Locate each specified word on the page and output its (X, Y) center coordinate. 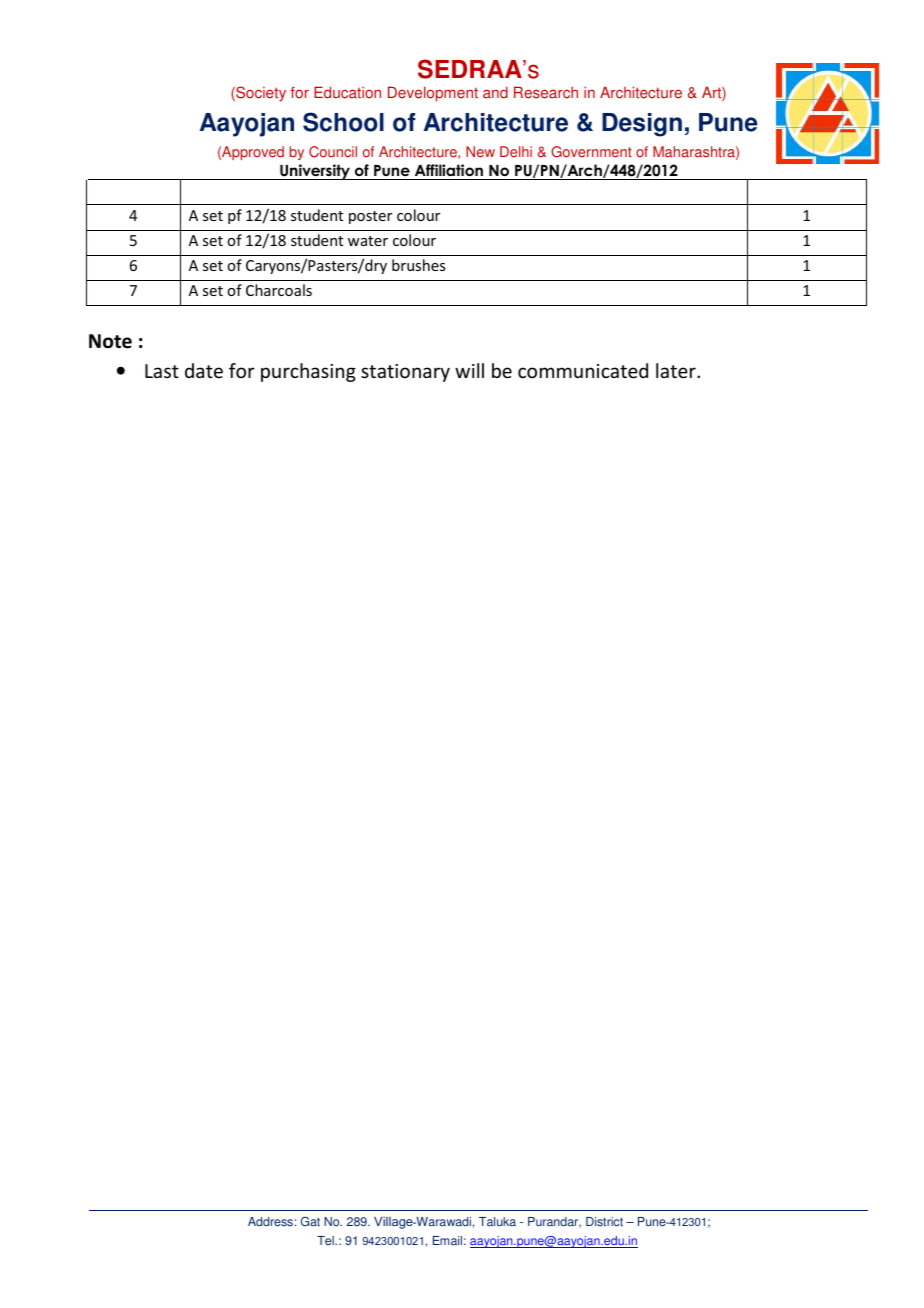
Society (260, 94)
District (604, 1222)
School (343, 122)
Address (270, 1222)
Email (447, 1241)
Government (591, 152)
